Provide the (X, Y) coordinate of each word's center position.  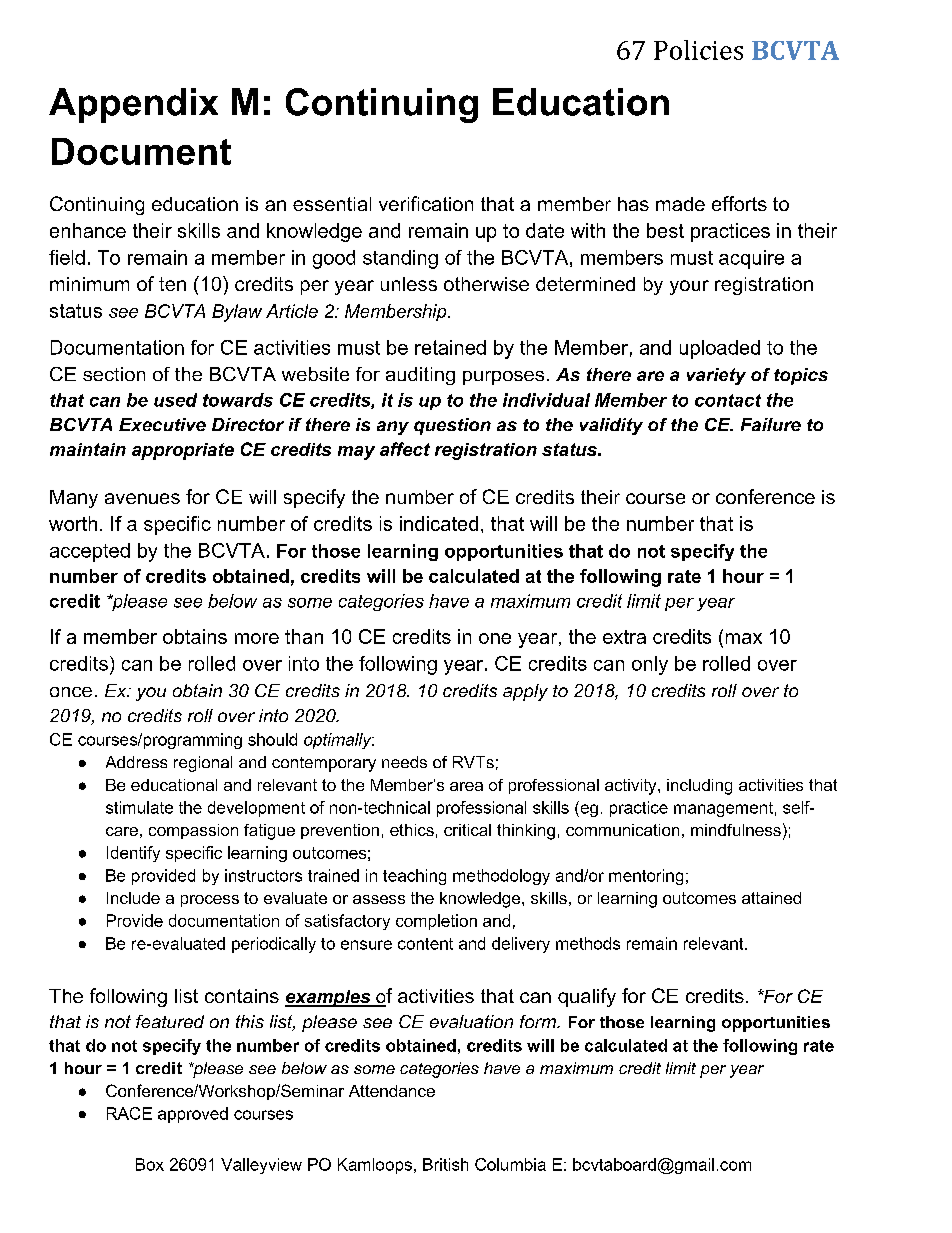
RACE (129, 1113)
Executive (162, 424)
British (445, 1164)
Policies (698, 50)
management (723, 809)
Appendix (133, 105)
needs (404, 762)
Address (136, 762)
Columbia (510, 1164)
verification (426, 203)
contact (728, 400)
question (452, 426)
